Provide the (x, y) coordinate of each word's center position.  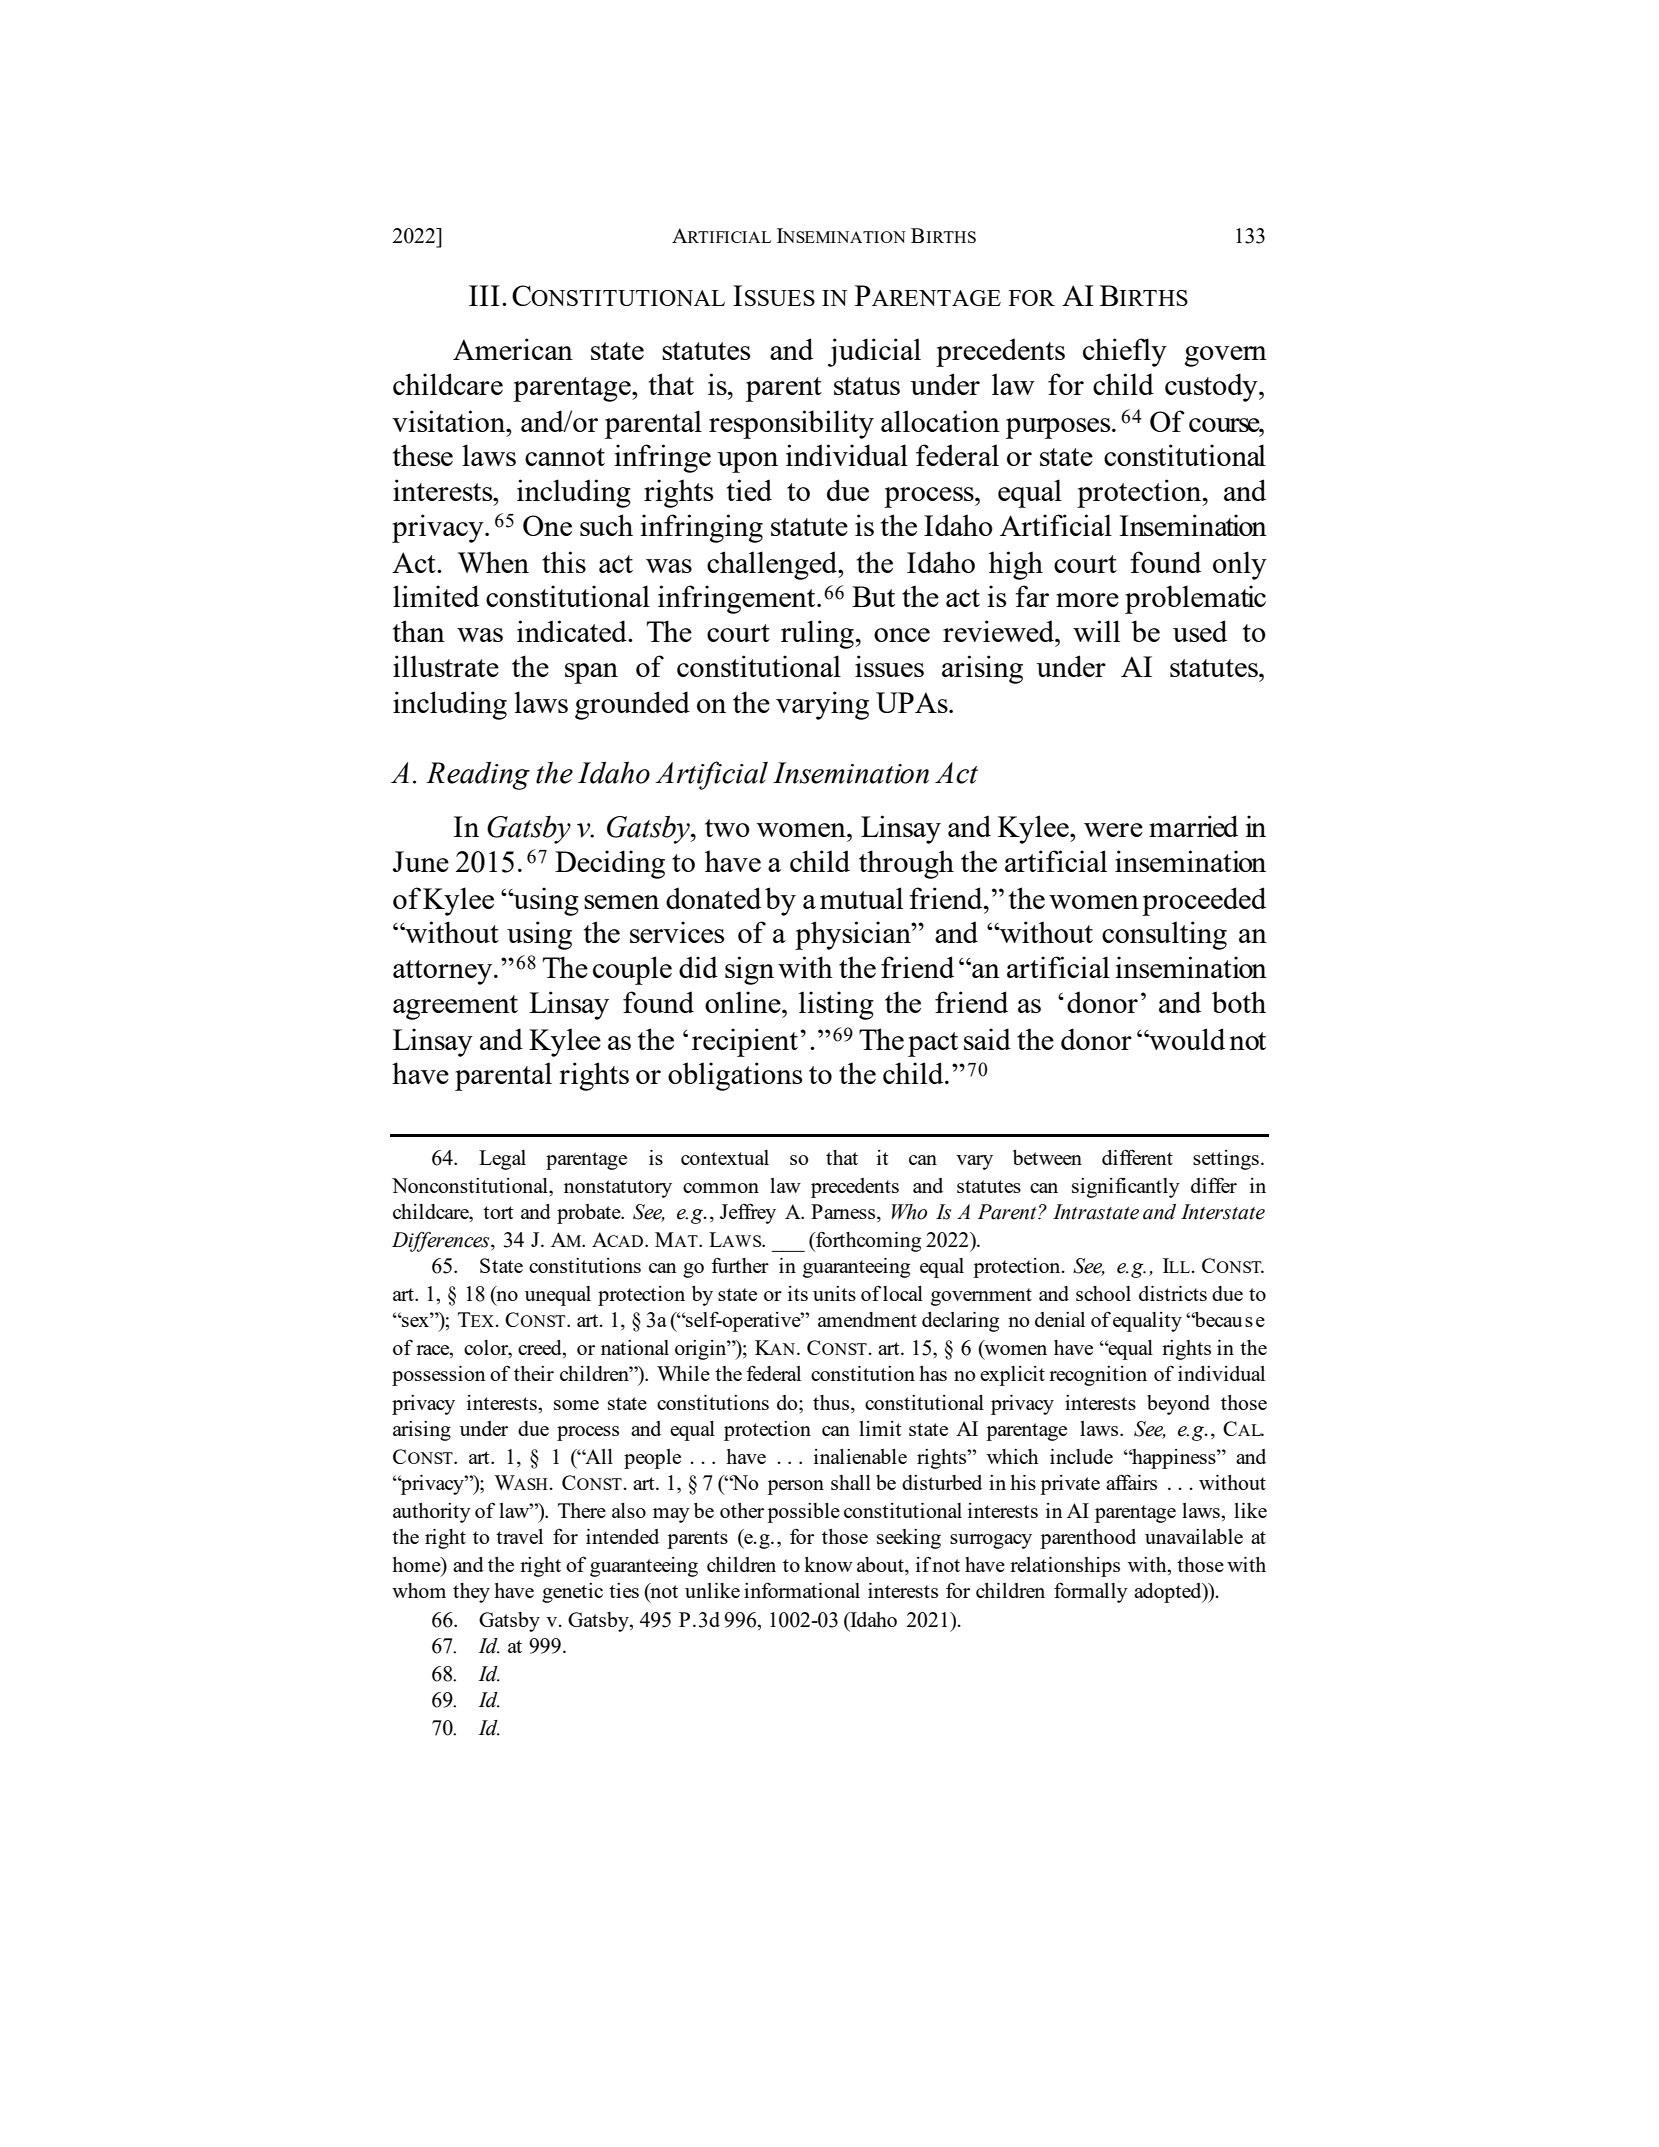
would (1186, 1039)
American (513, 349)
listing (836, 1005)
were (1113, 830)
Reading (478, 775)
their (534, 1373)
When (493, 562)
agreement (455, 1007)
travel (519, 1536)
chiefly (1125, 352)
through (906, 864)
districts (1173, 1293)
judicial (874, 352)
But (873, 596)
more (1087, 600)
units (834, 1293)
